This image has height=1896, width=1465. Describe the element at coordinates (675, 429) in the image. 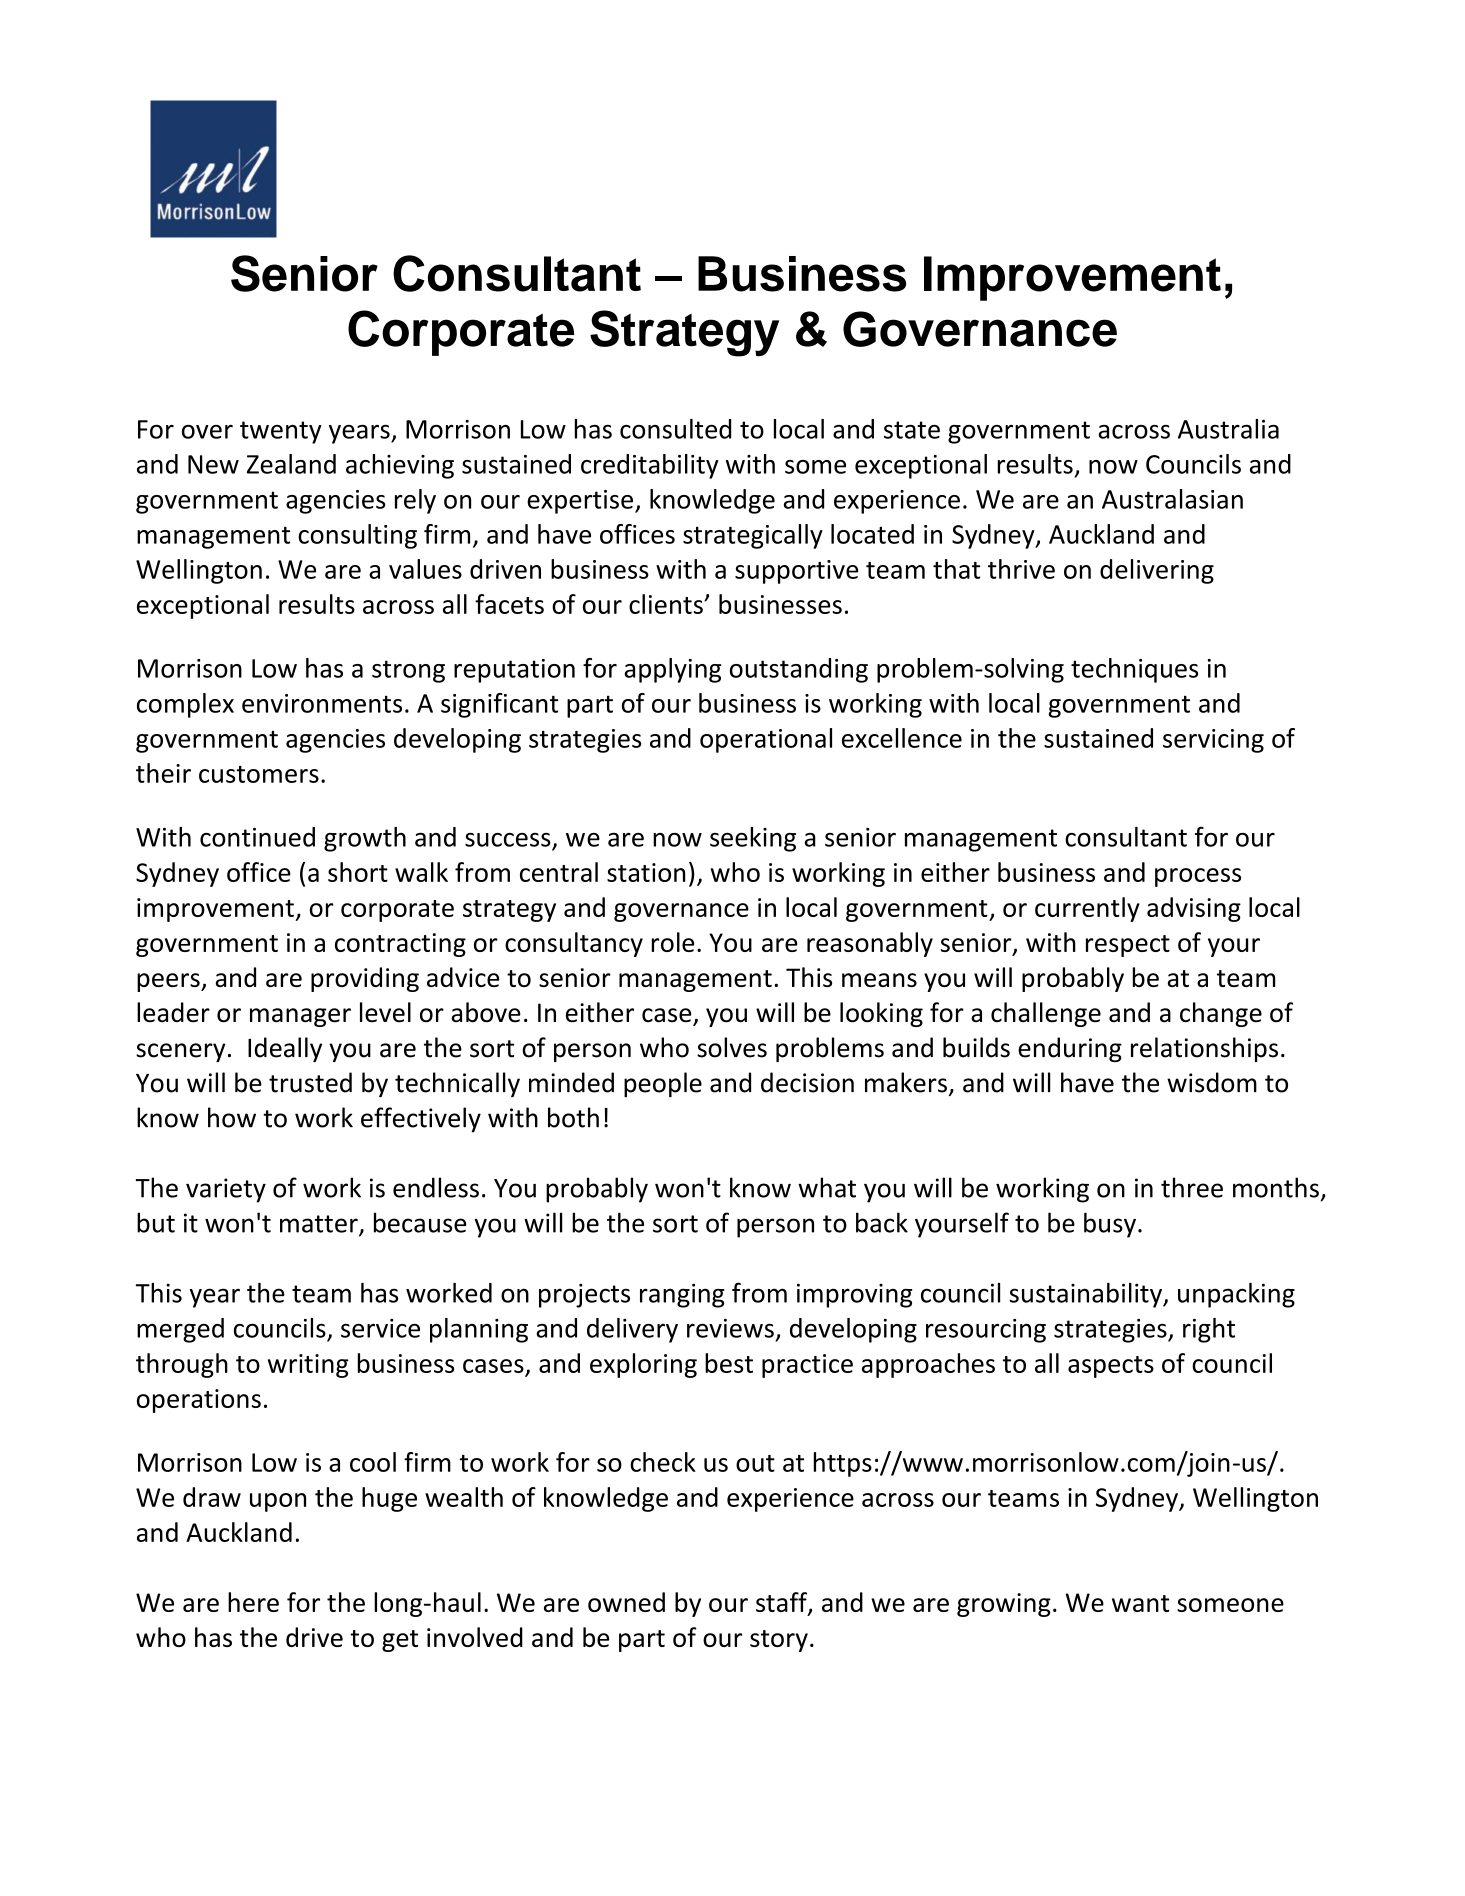

I see `consulted` at that location.
